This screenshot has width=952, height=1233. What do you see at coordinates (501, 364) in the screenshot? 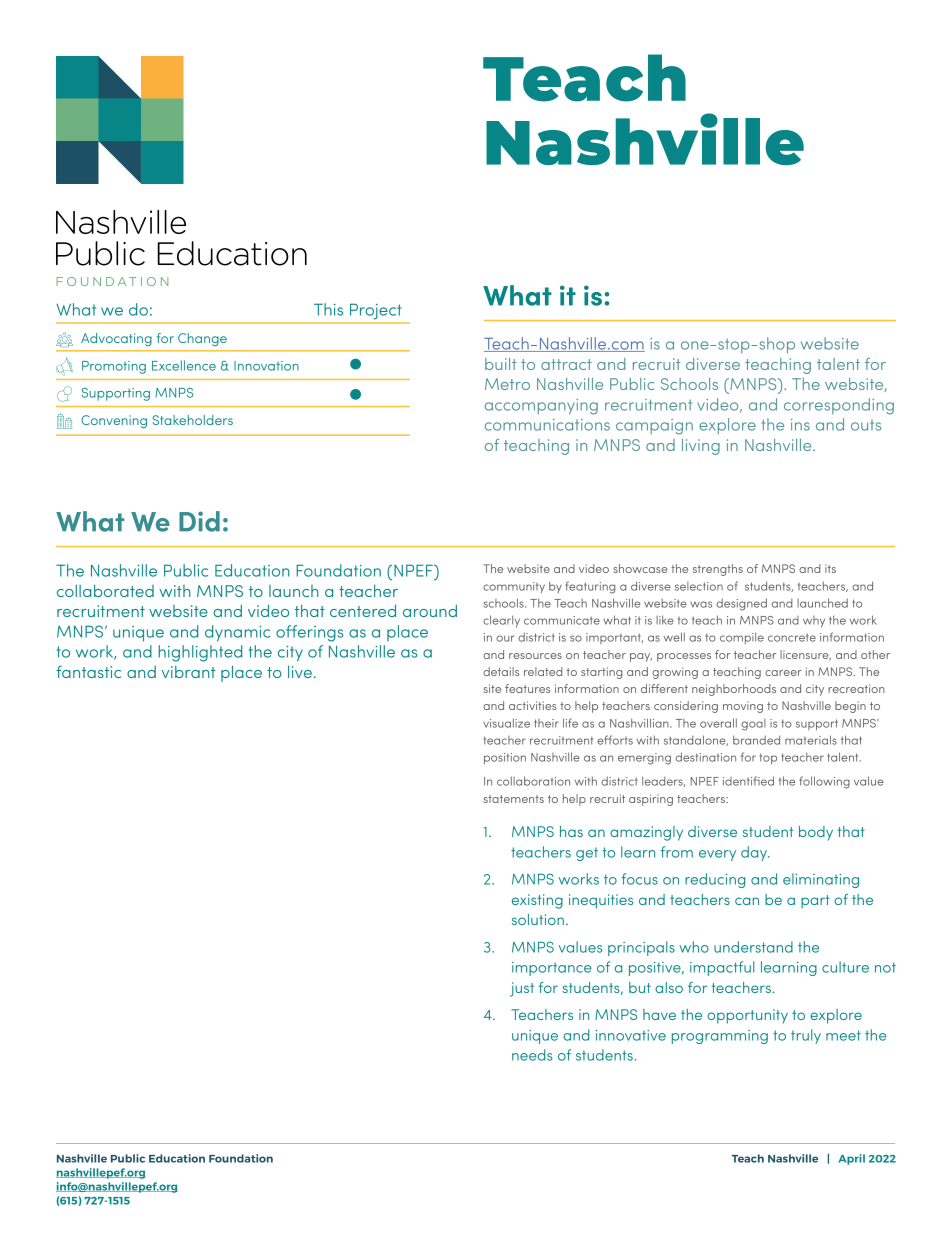
I see `built` at bounding box center [501, 364].
